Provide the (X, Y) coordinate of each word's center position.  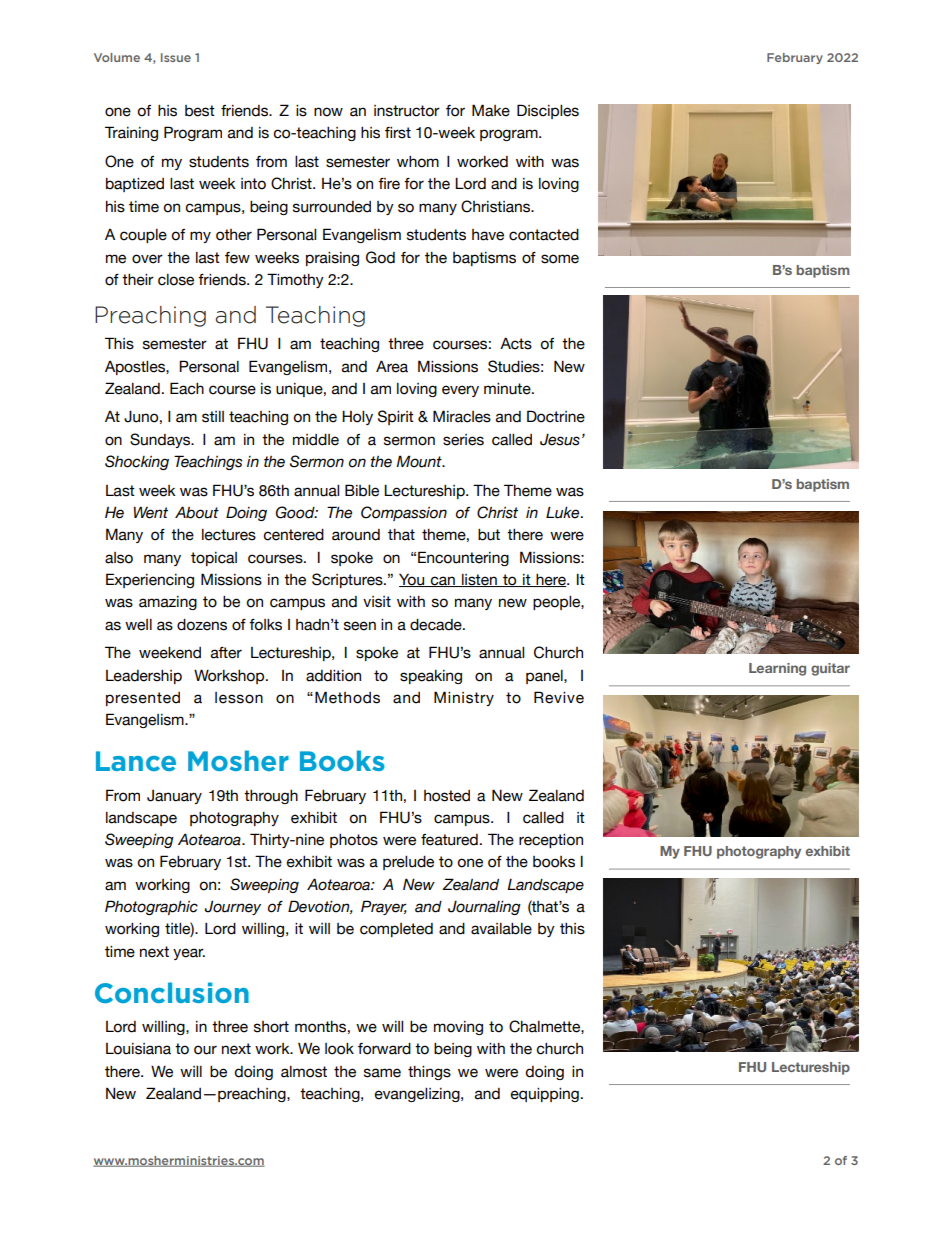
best (200, 111)
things (429, 1073)
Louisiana (138, 1049)
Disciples (548, 111)
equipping (545, 1095)
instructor (407, 111)
